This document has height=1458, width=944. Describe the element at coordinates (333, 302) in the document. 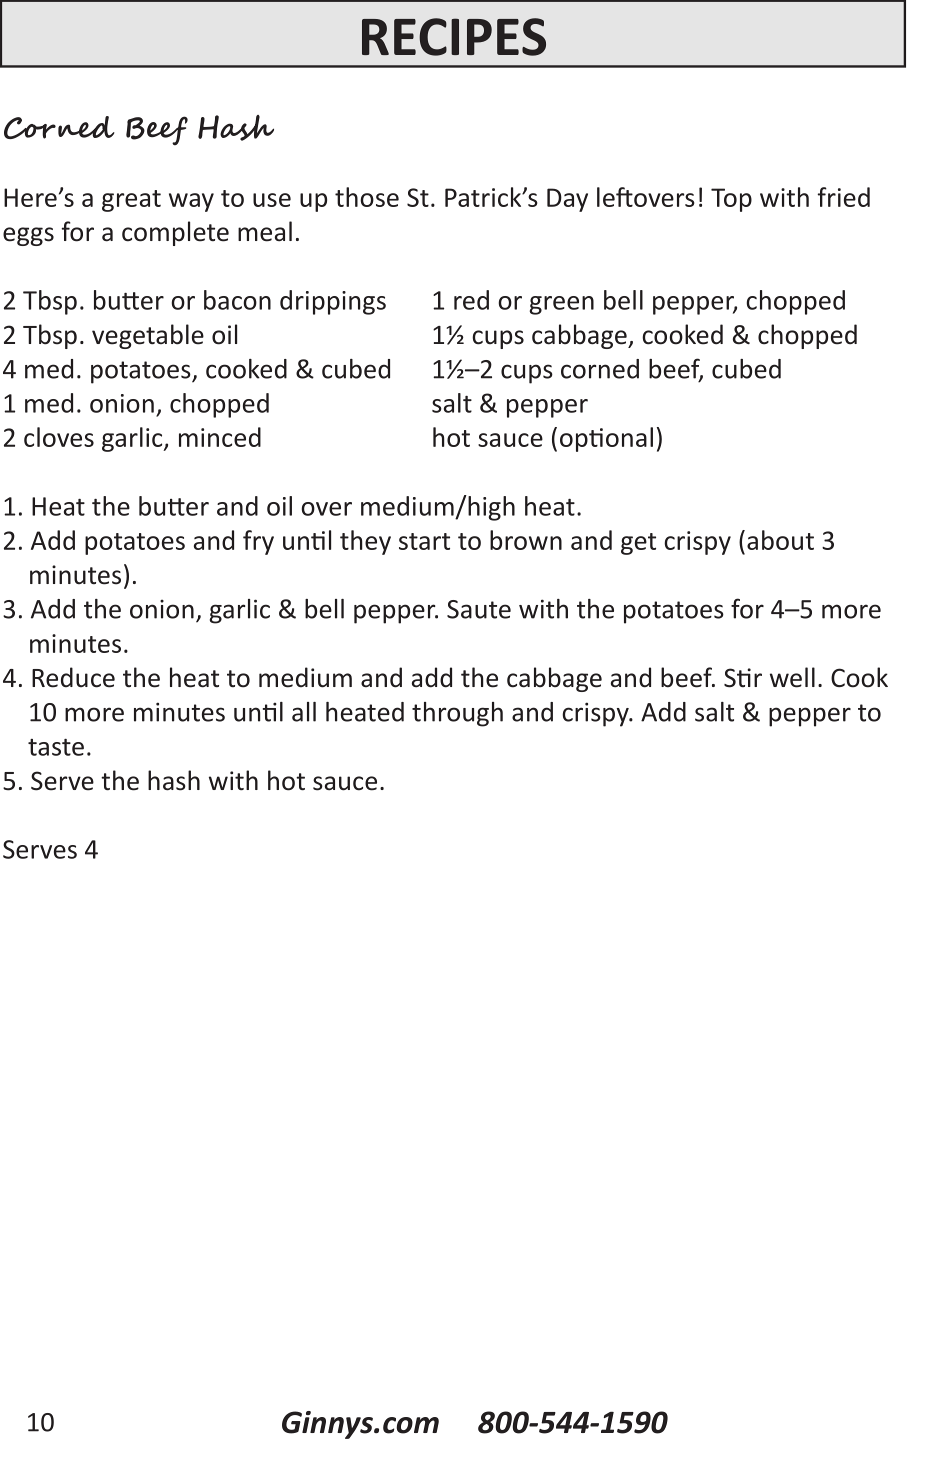

I see `drippings` at that location.
